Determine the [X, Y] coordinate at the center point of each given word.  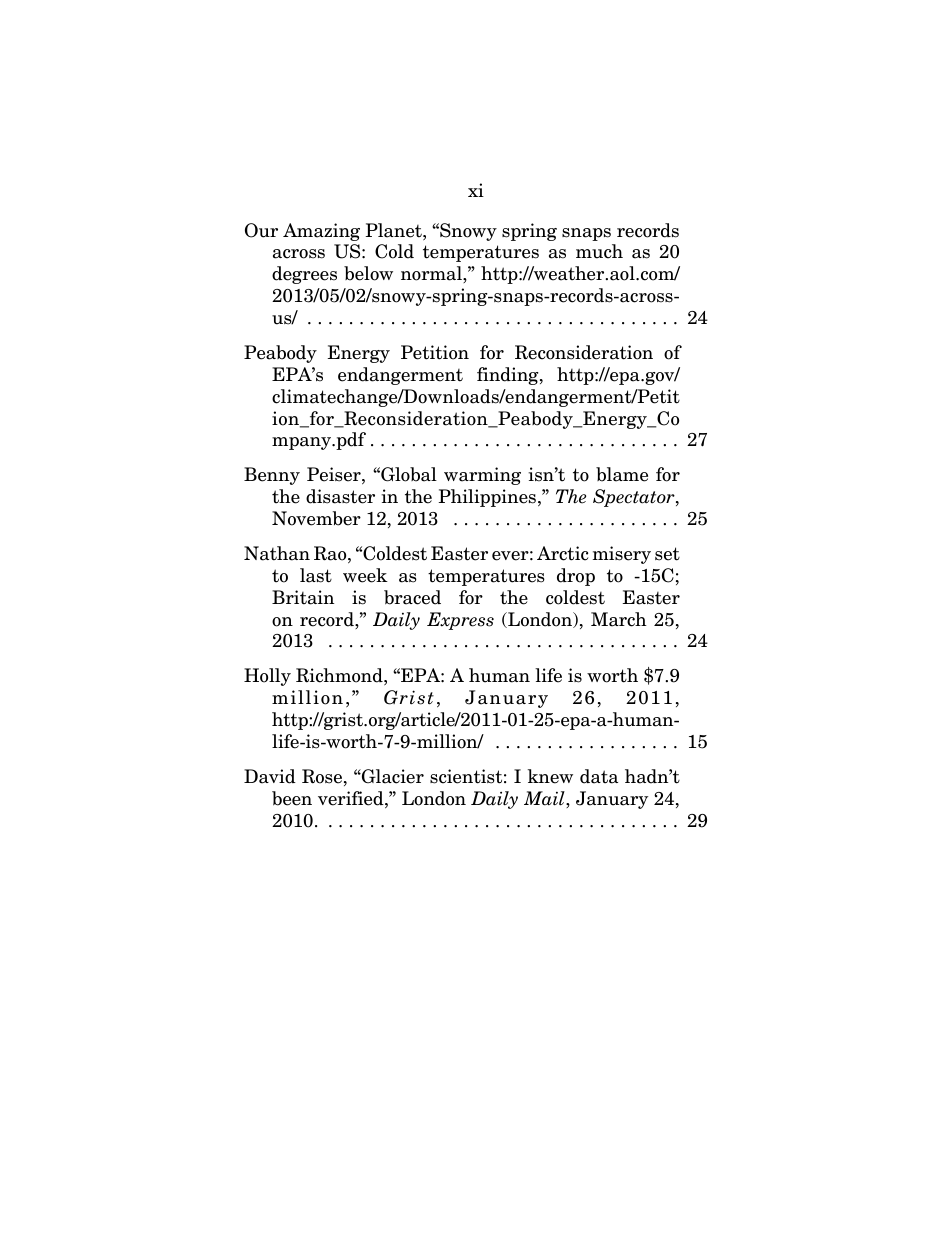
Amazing [321, 232]
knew [550, 776]
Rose [322, 776]
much [599, 251]
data [599, 776]
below [368, 273]
